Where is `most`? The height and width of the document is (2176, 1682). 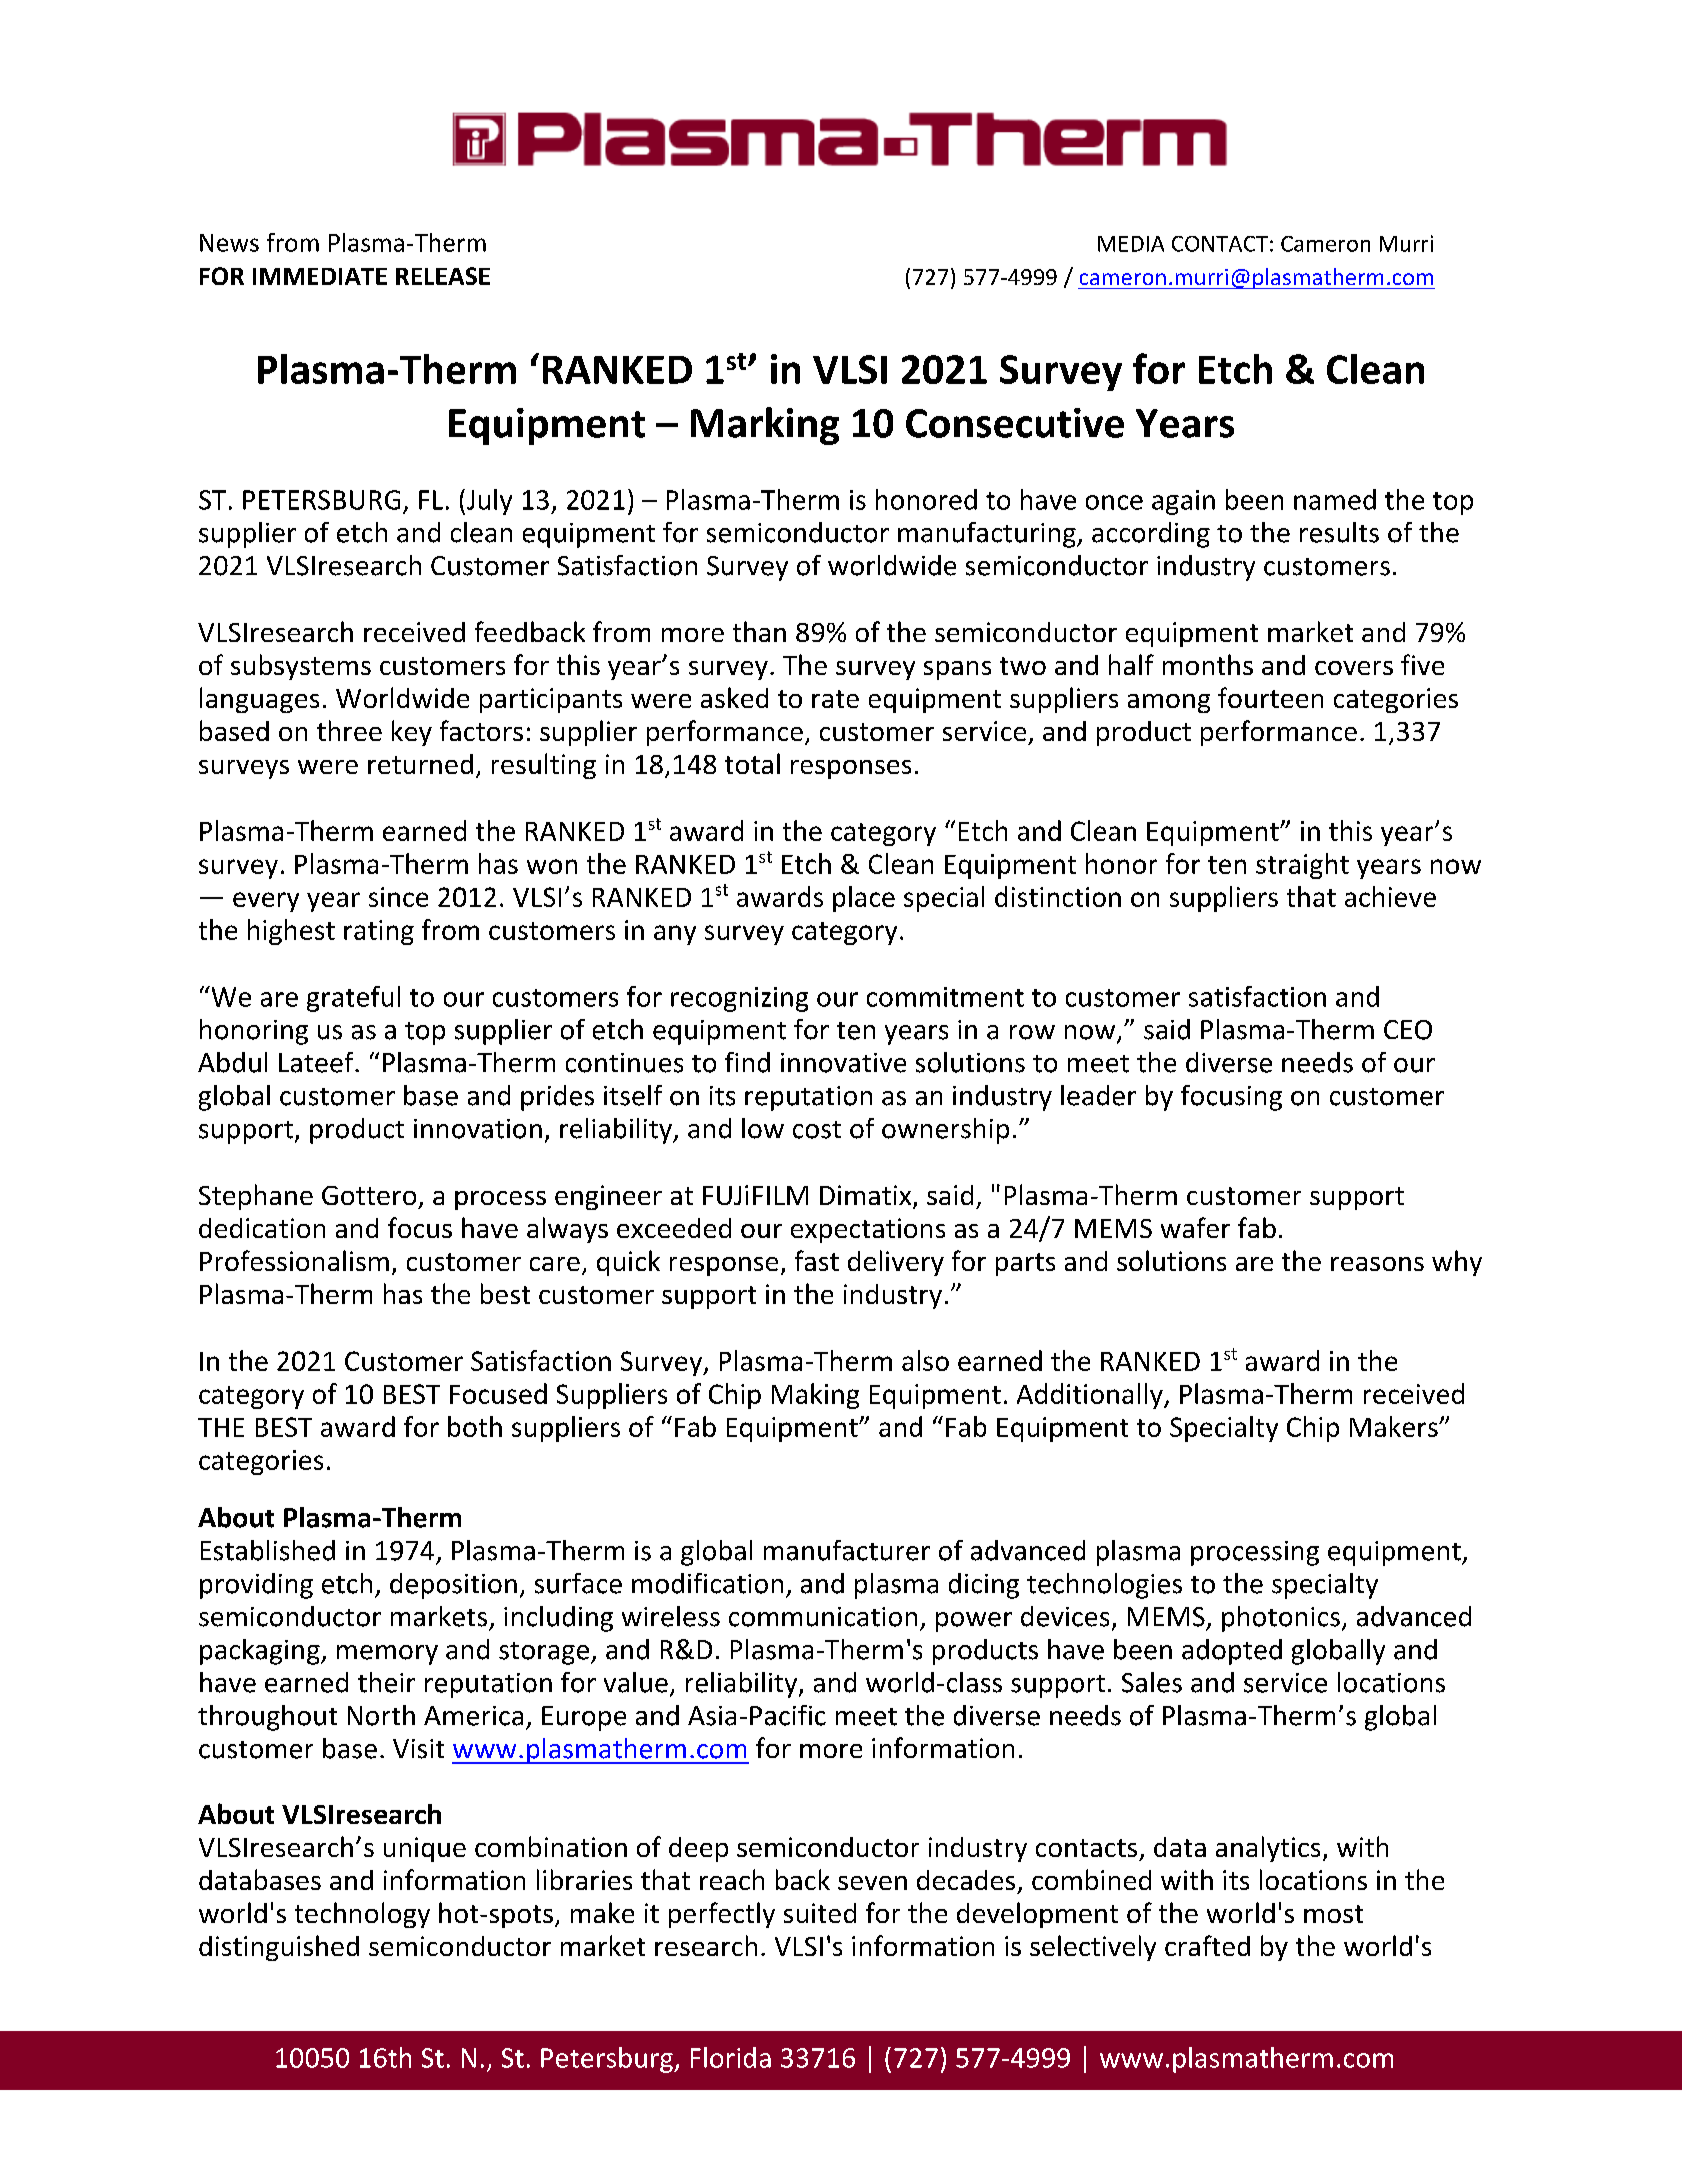 most is located at coordinates (1333, 1914).
